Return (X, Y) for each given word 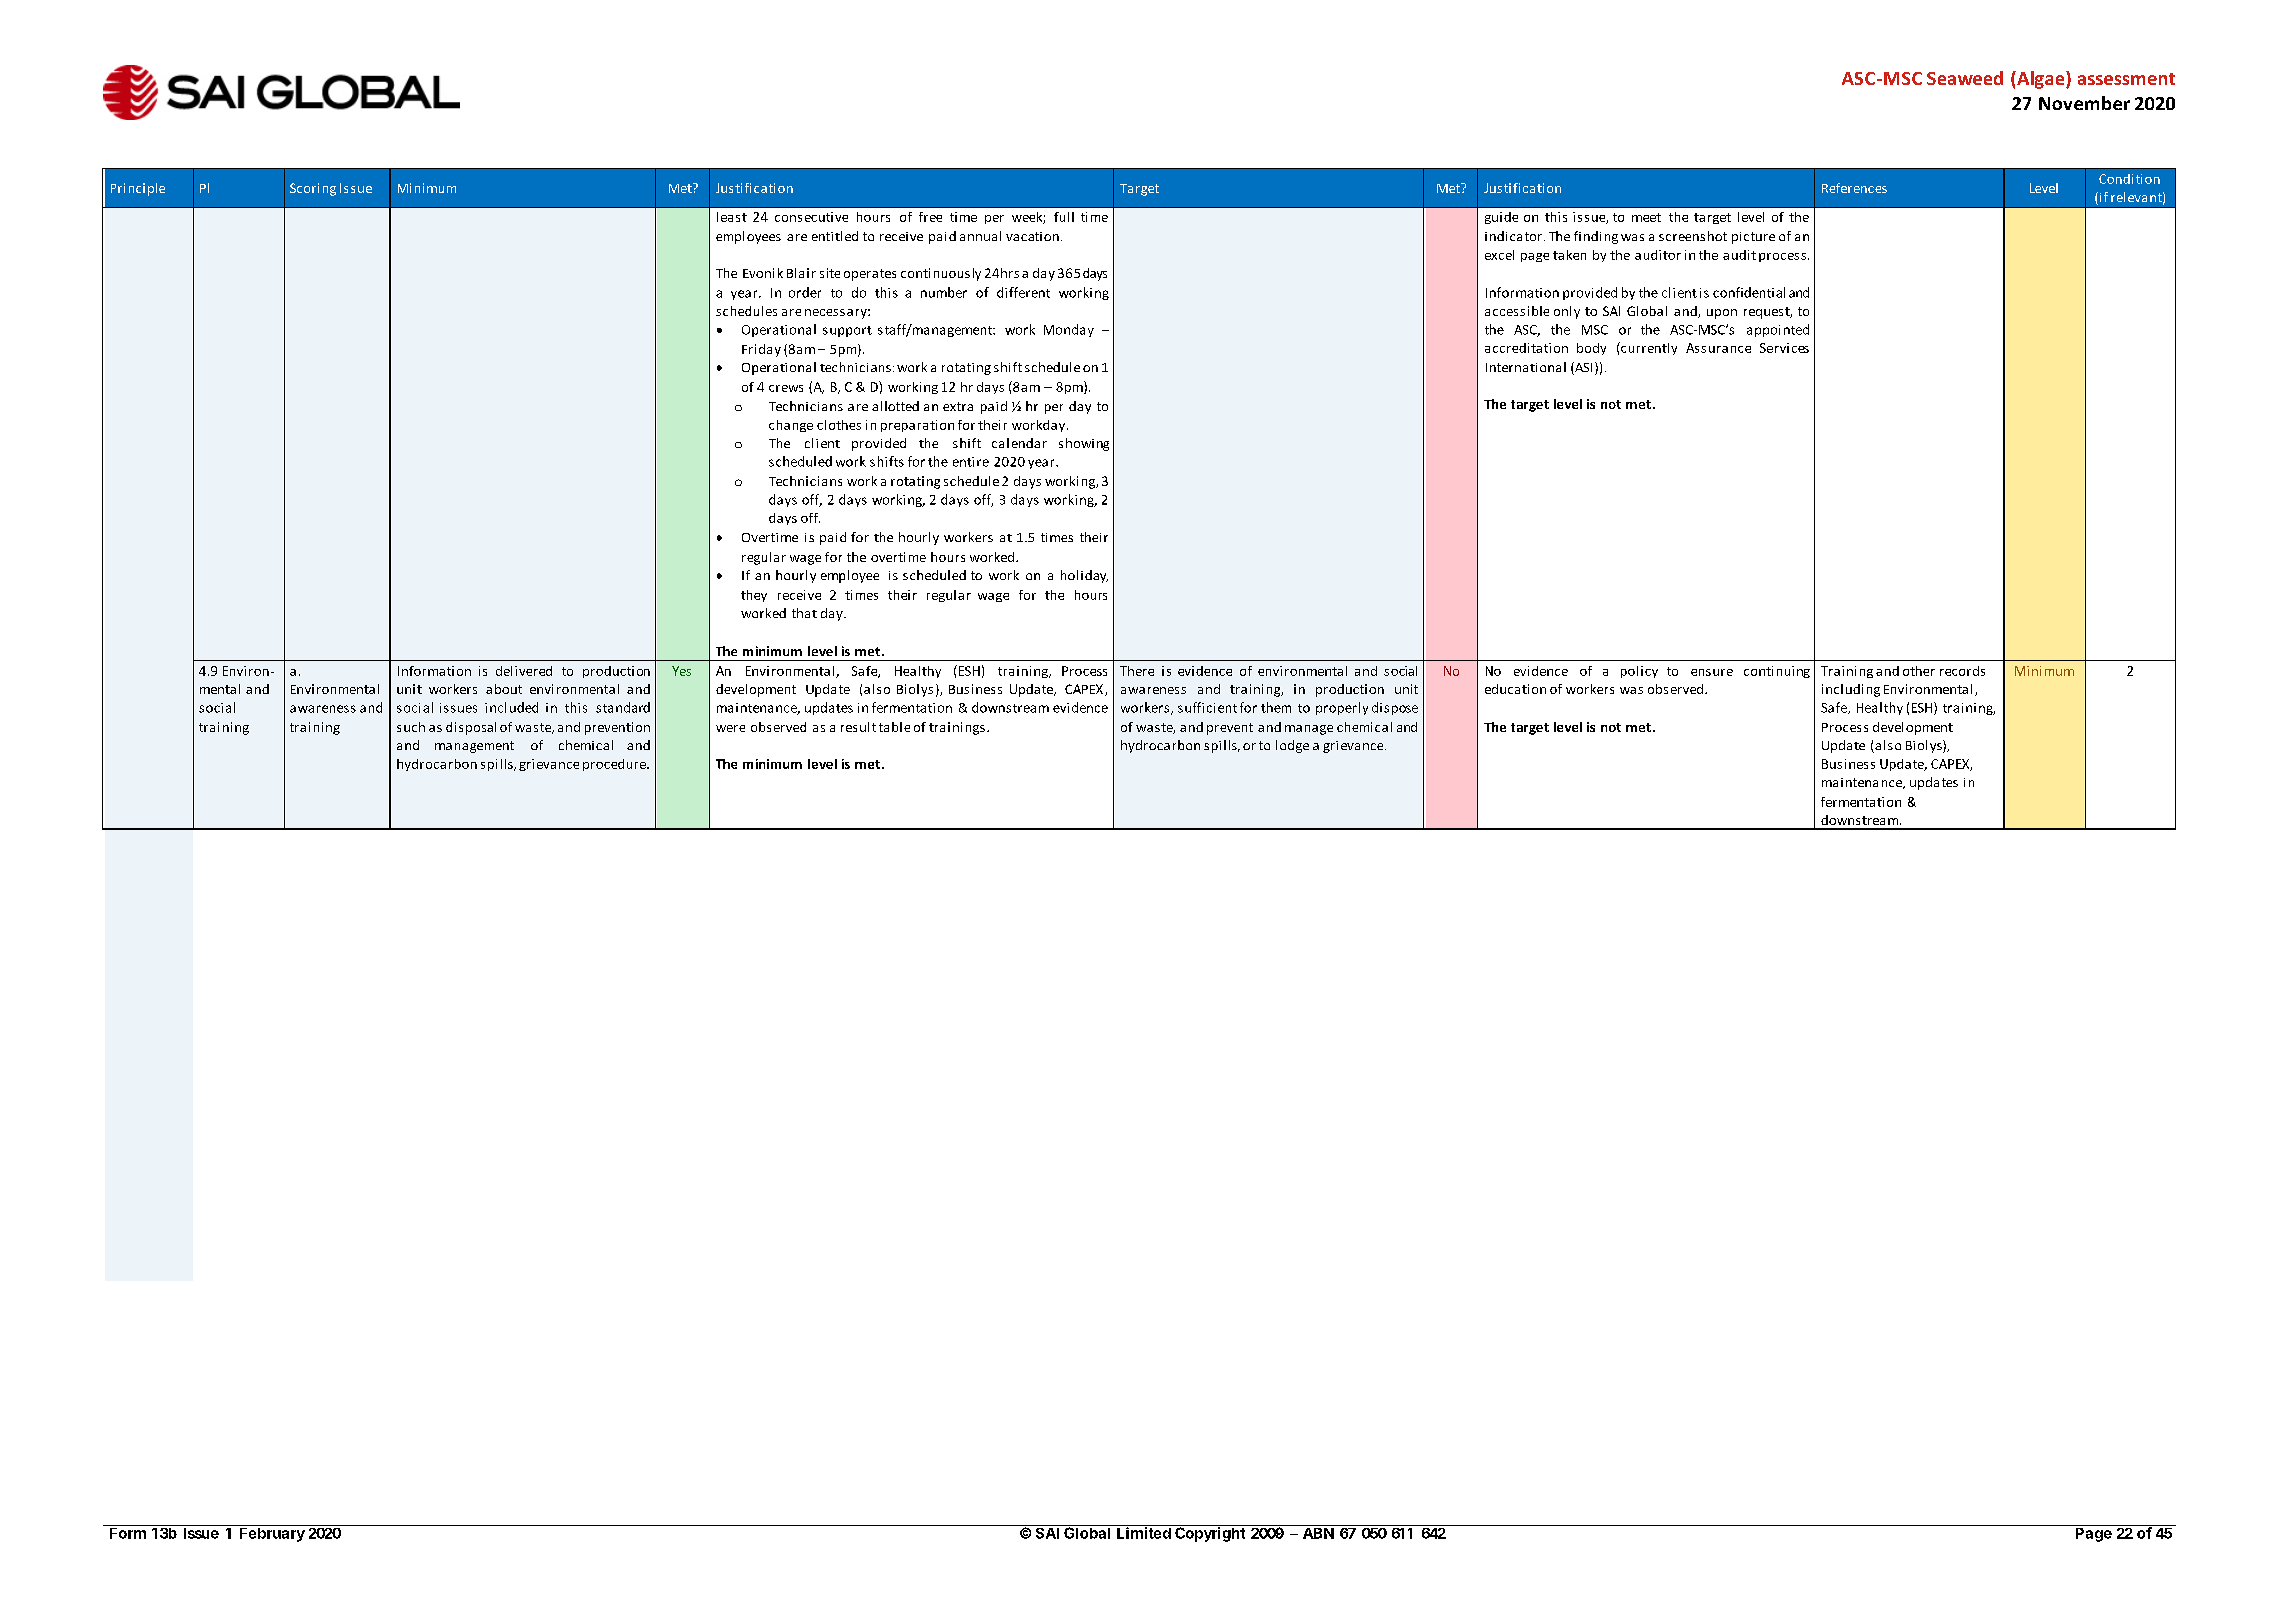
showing (1084, 444)
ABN (1318, 1532)
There (1137, 671)
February (272, 1533)
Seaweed (1965, 78)
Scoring (313, 189)
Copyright (1210, 1533)
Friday (761, 350)
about (504, 689)
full (1064, 217)
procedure (616, 765)
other (1919, 671)
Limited (1144, 1532)
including (1851, 690)
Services (1784, 348)
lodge (1292, 746)
